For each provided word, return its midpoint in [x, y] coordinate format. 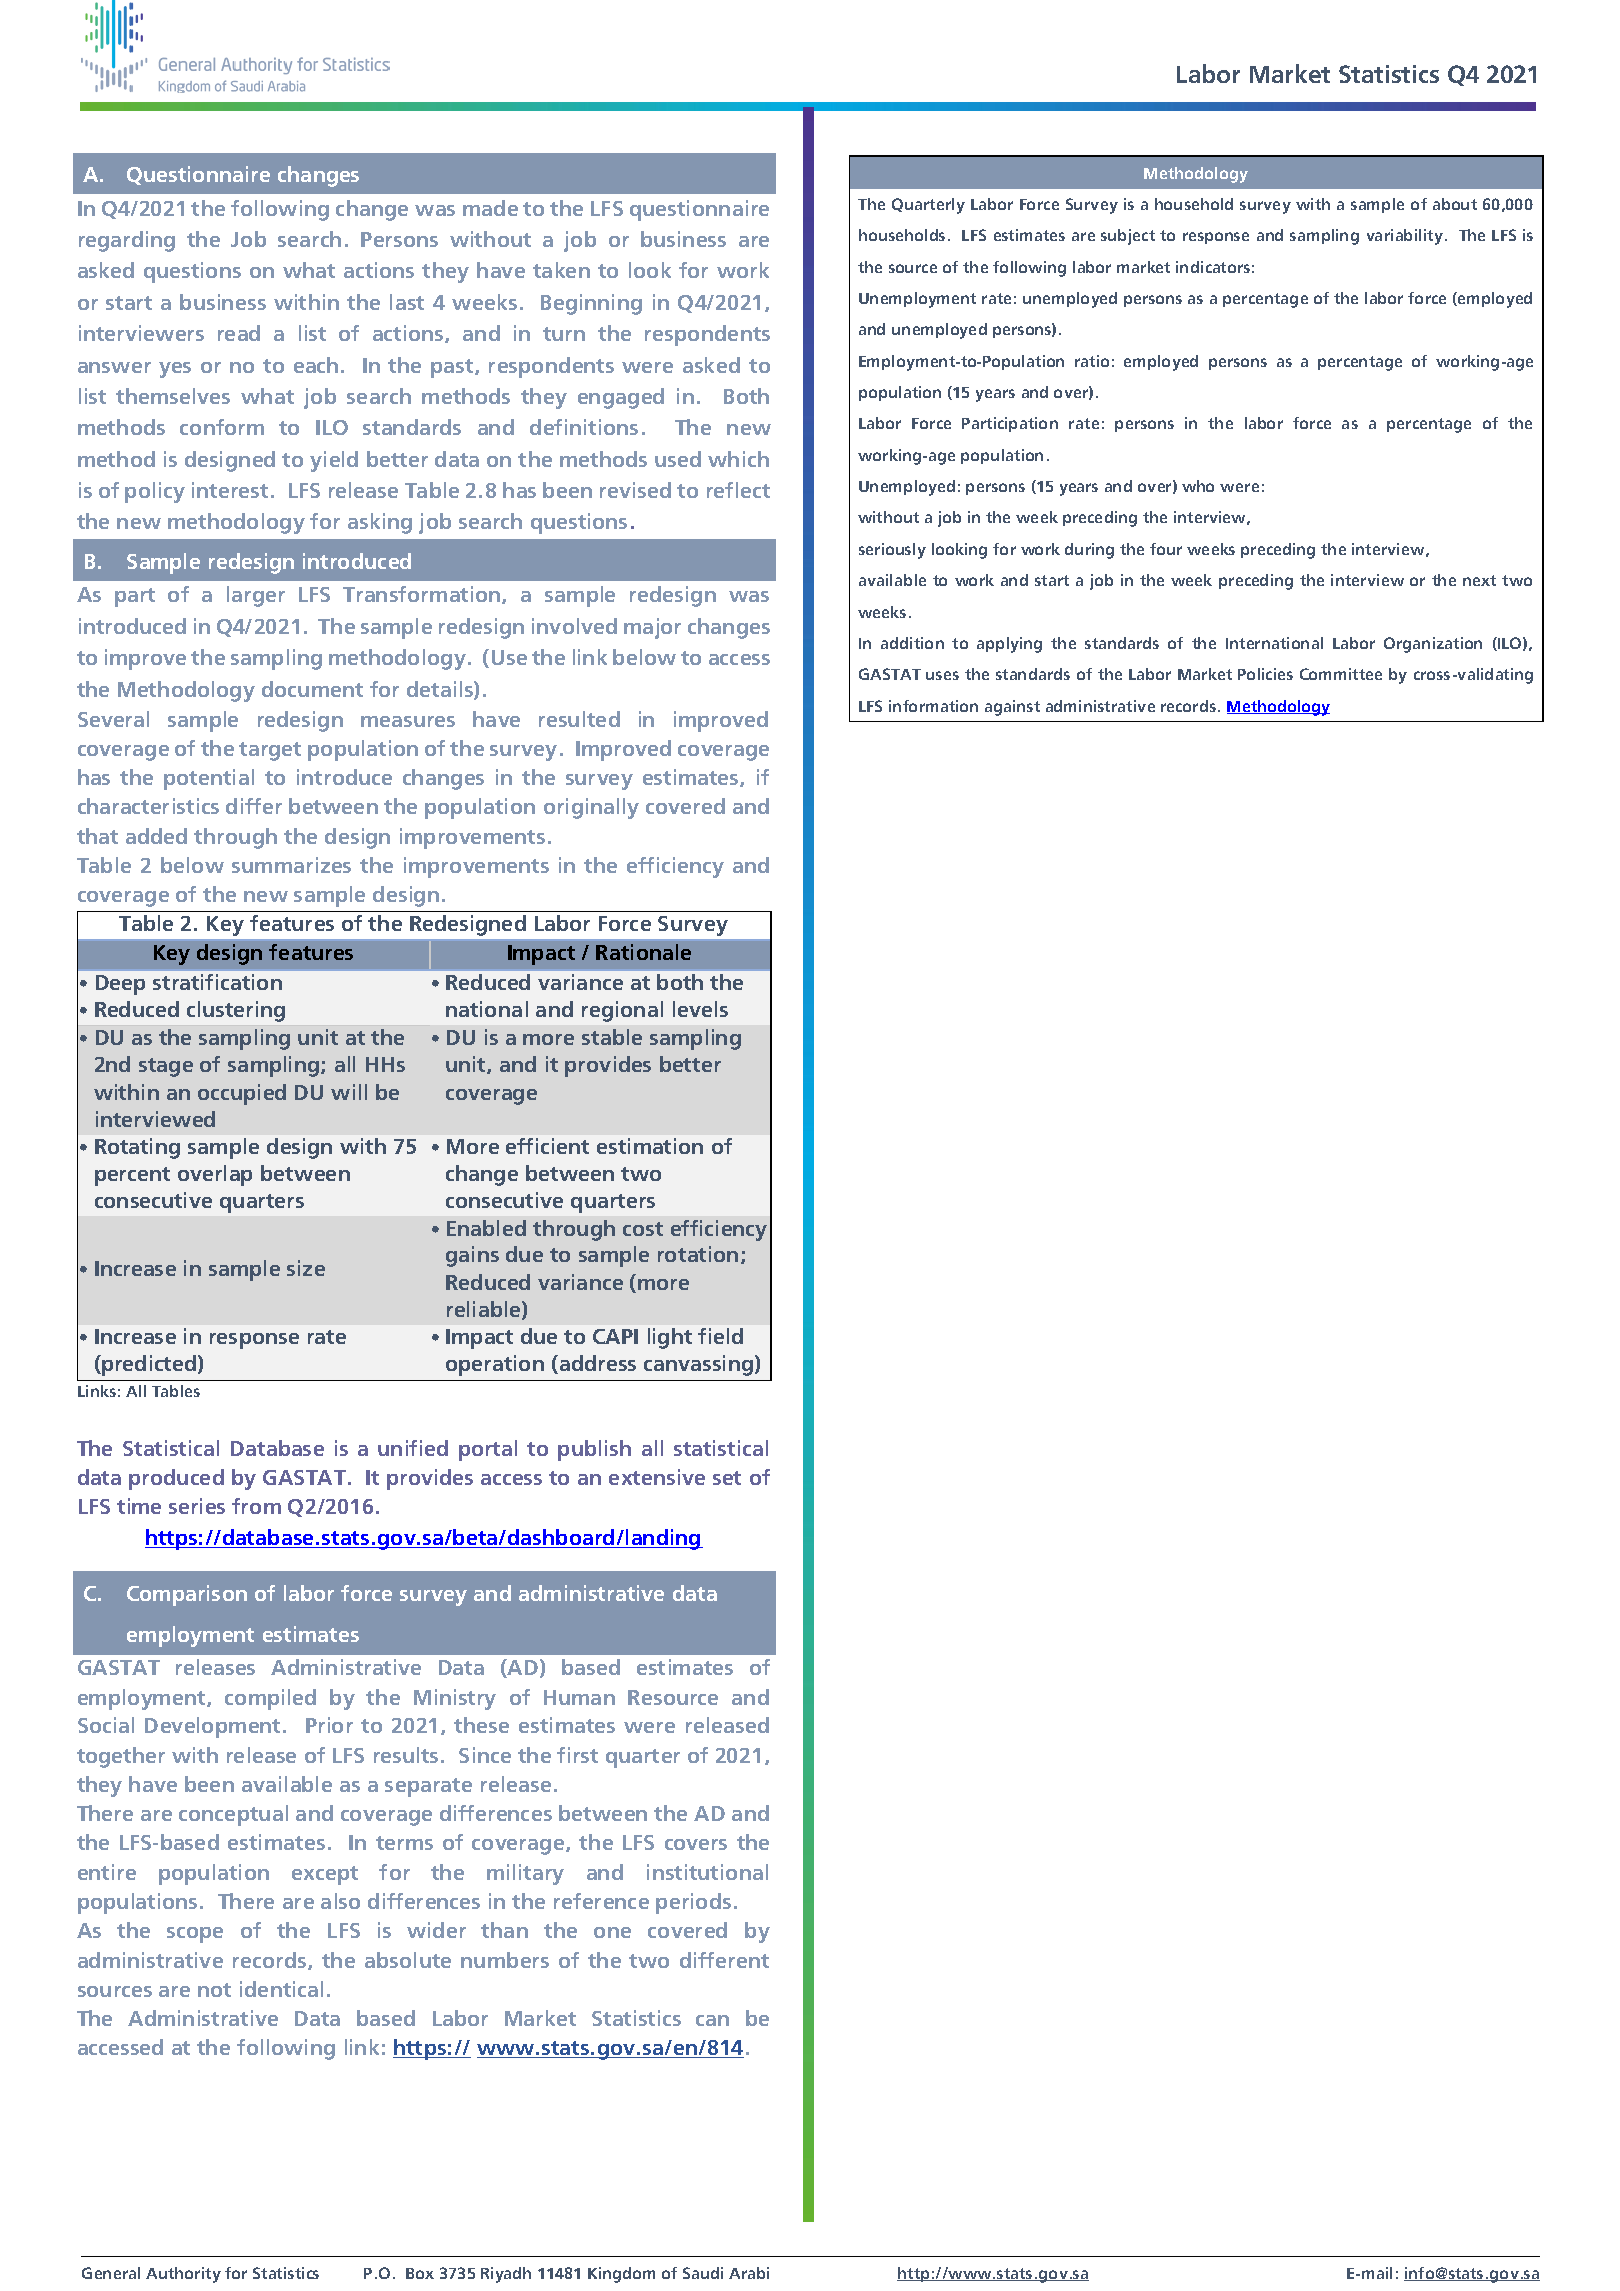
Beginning [591, 304]
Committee [1341, 674]
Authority [183, 2275]
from [256, 1506]
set [727, 1478]
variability [1406, 237]
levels [700, 1009]
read [239, 333]
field [720, 1336]
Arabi [749, 2273]
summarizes [291, 865]
